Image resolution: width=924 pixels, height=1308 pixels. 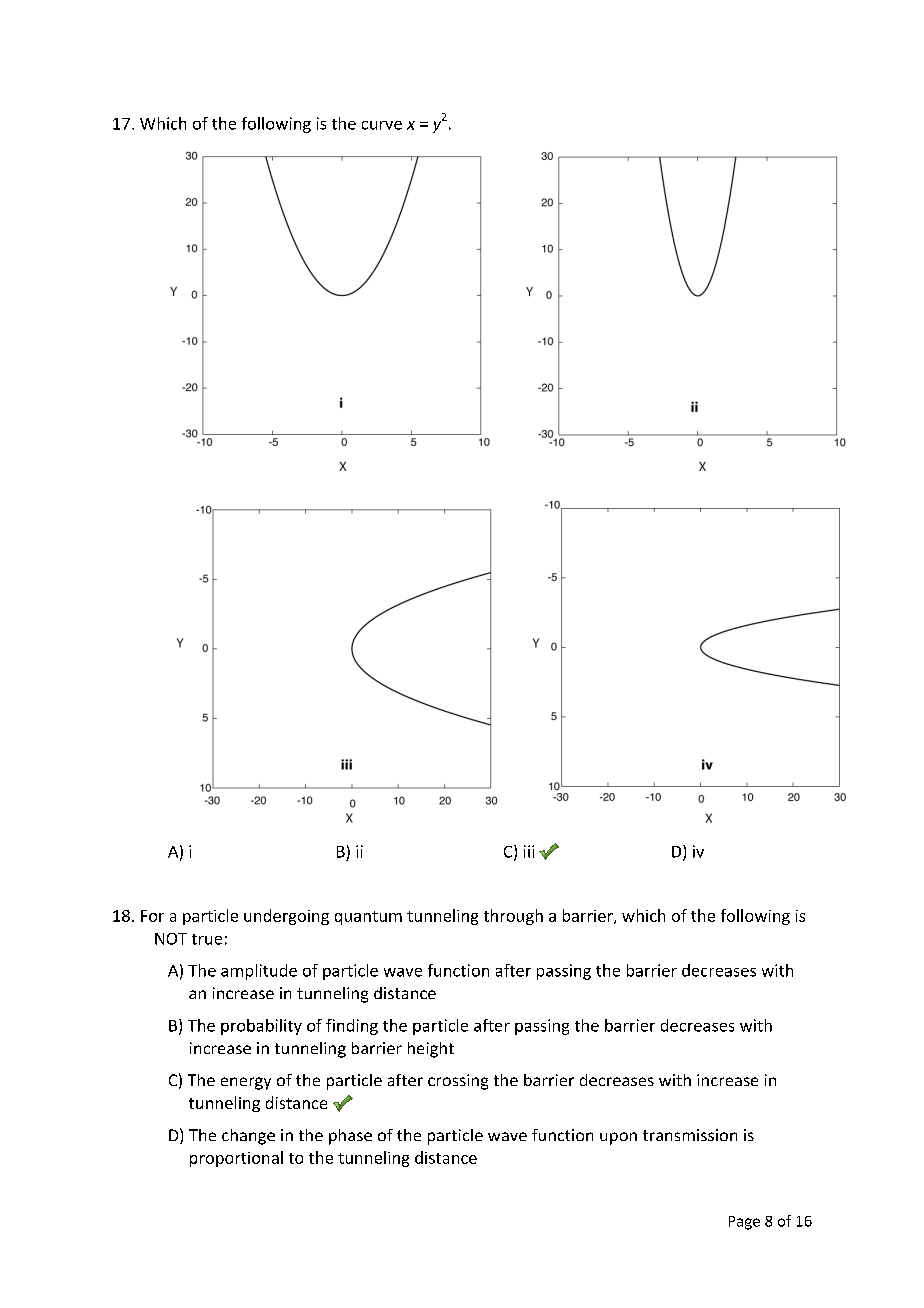 What do you see at coordinates (352, 1027) in the screenshot?
I see `finding` at bounding box center [352, 1027].
